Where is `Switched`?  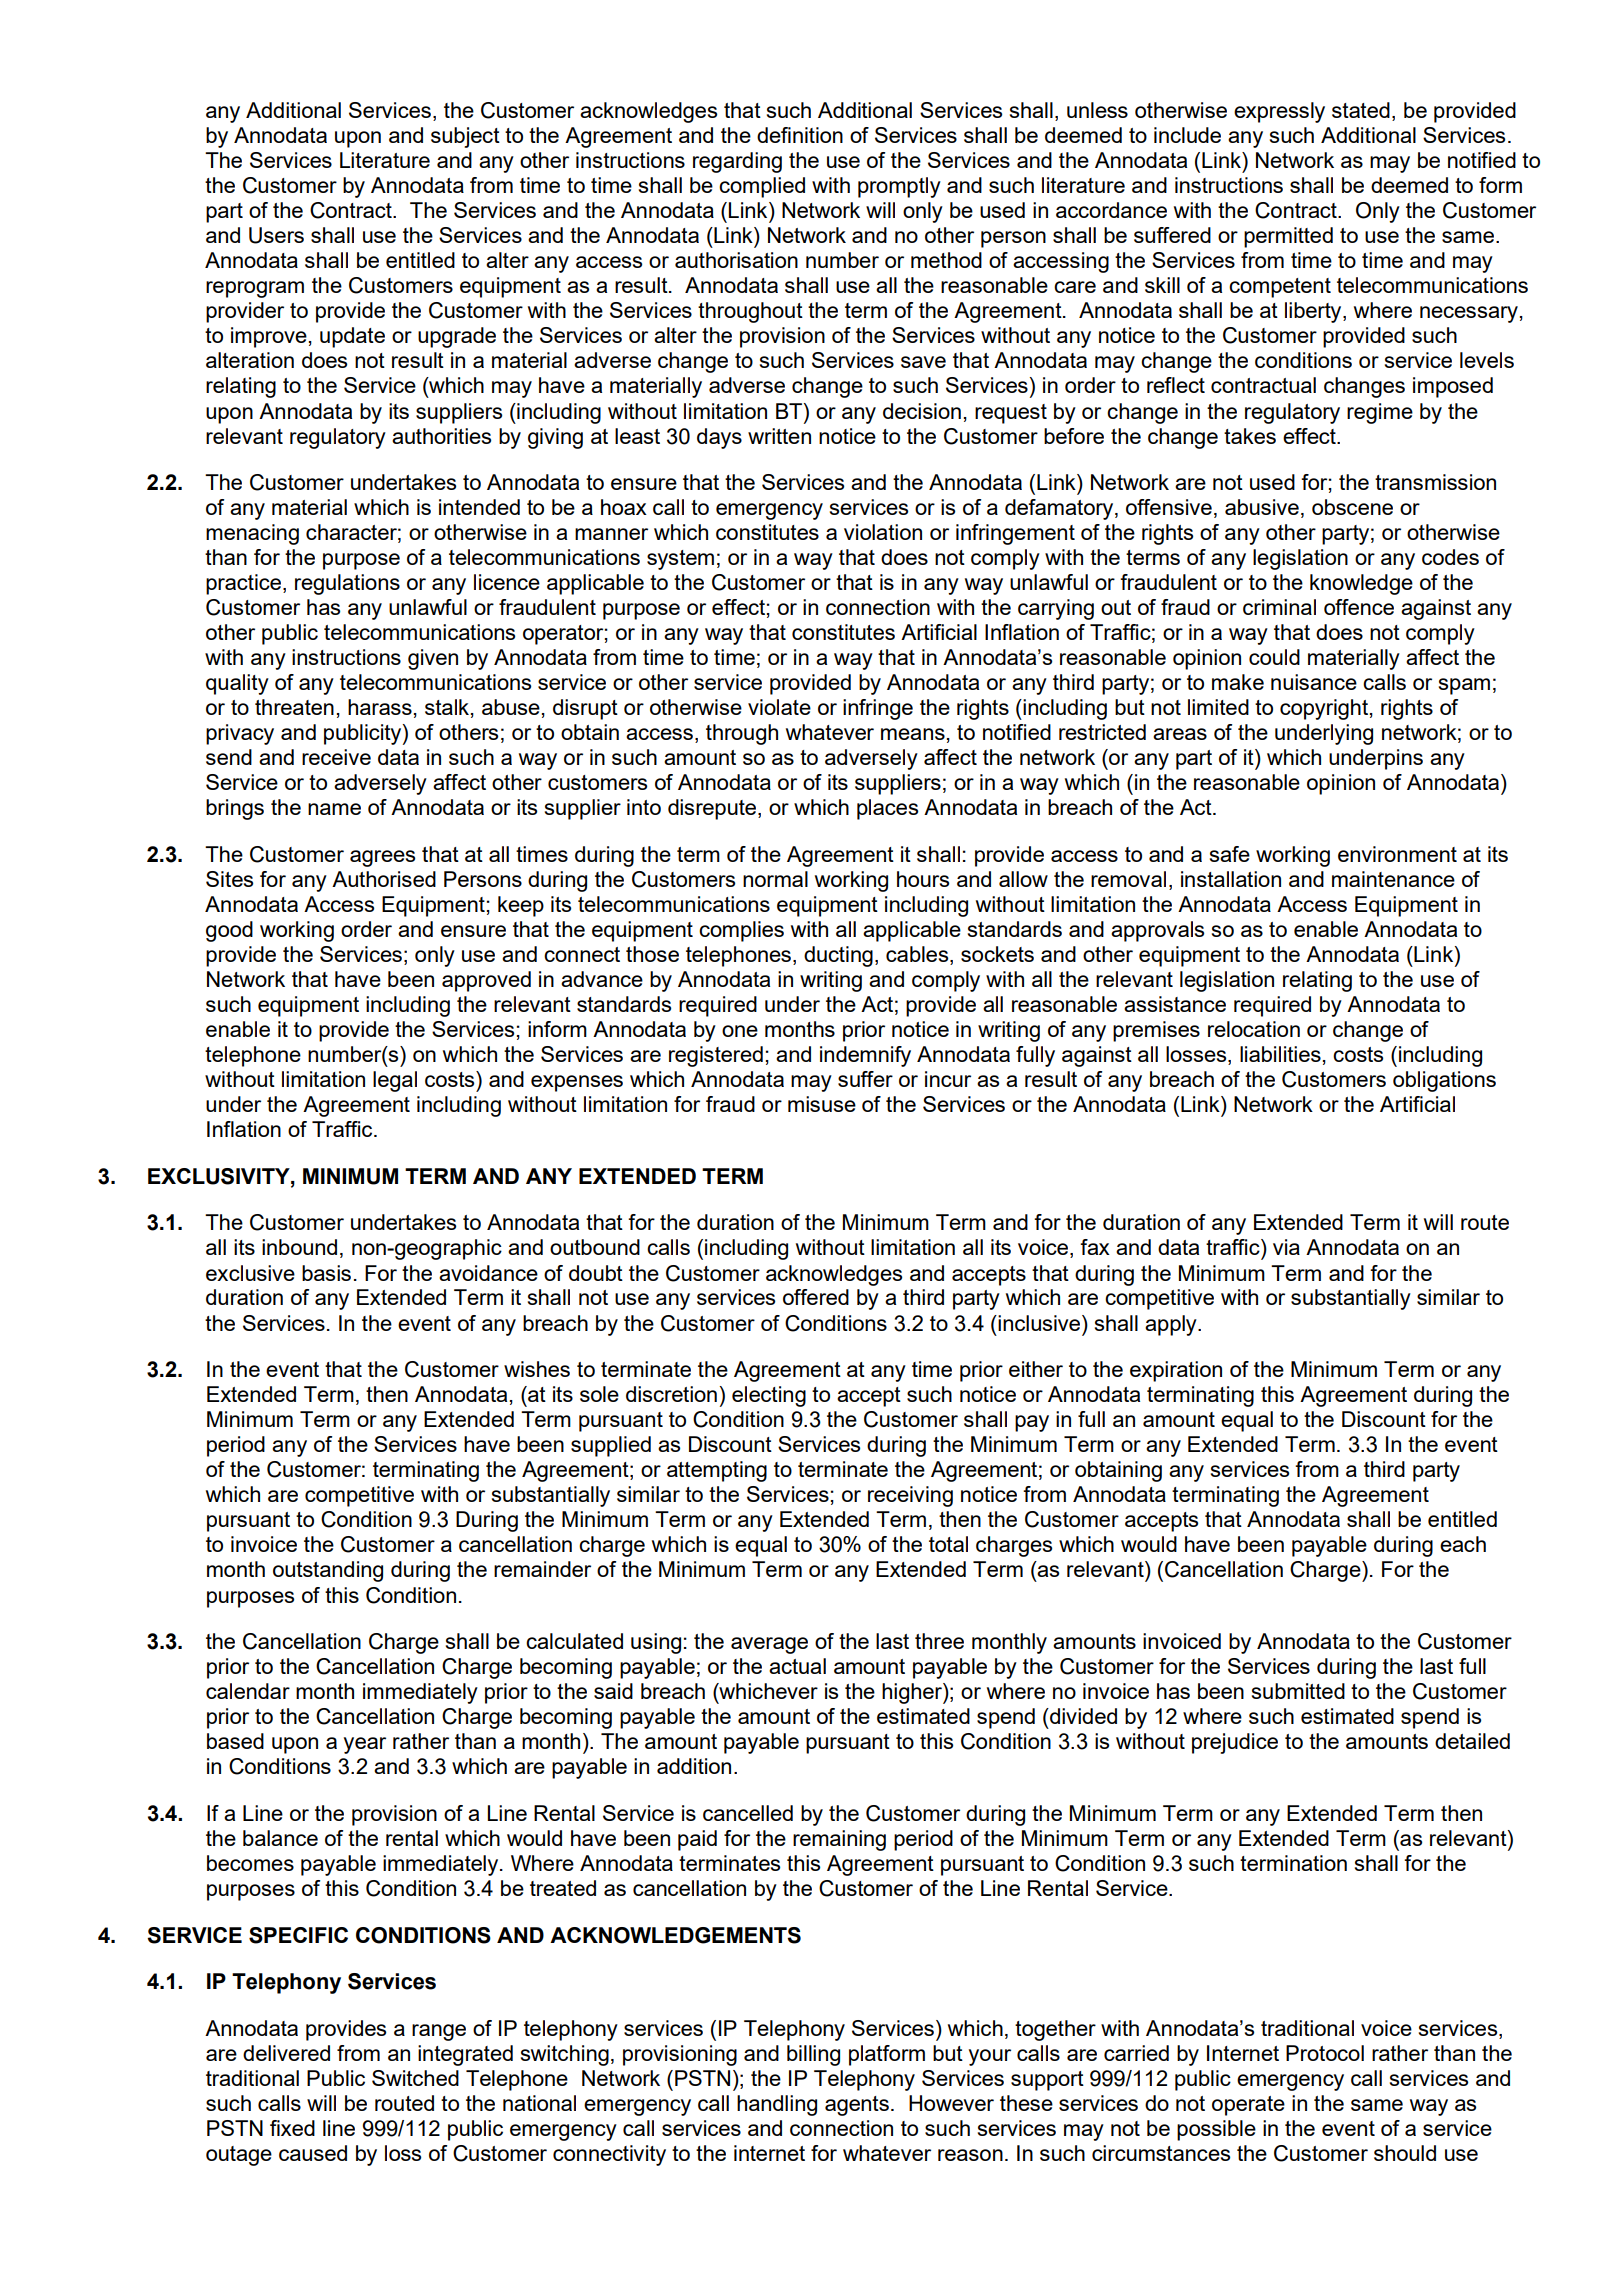
Switched is located at coordinates (415, 2078).
